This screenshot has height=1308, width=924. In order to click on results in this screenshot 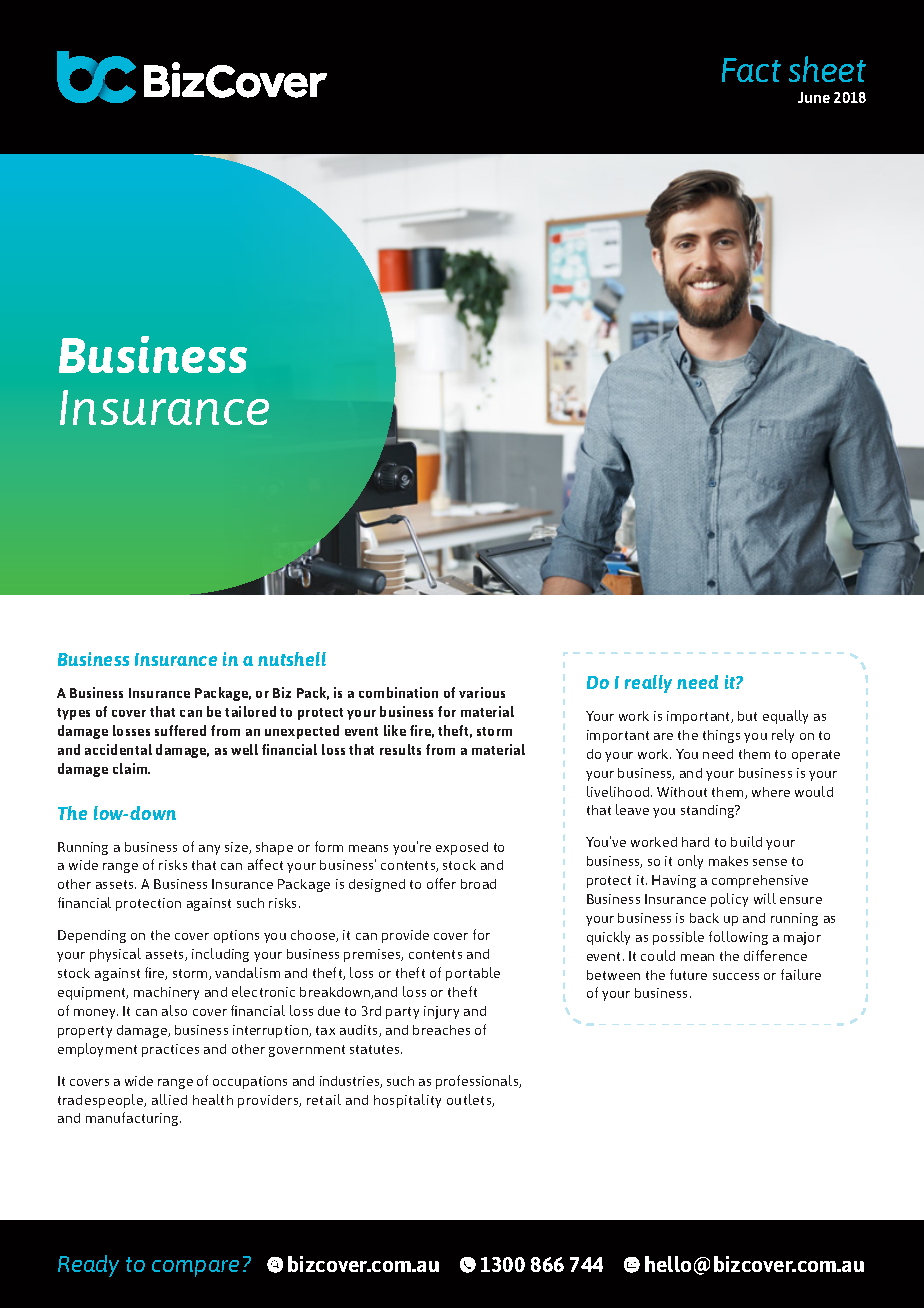, I will do `click(400, 749)`.
